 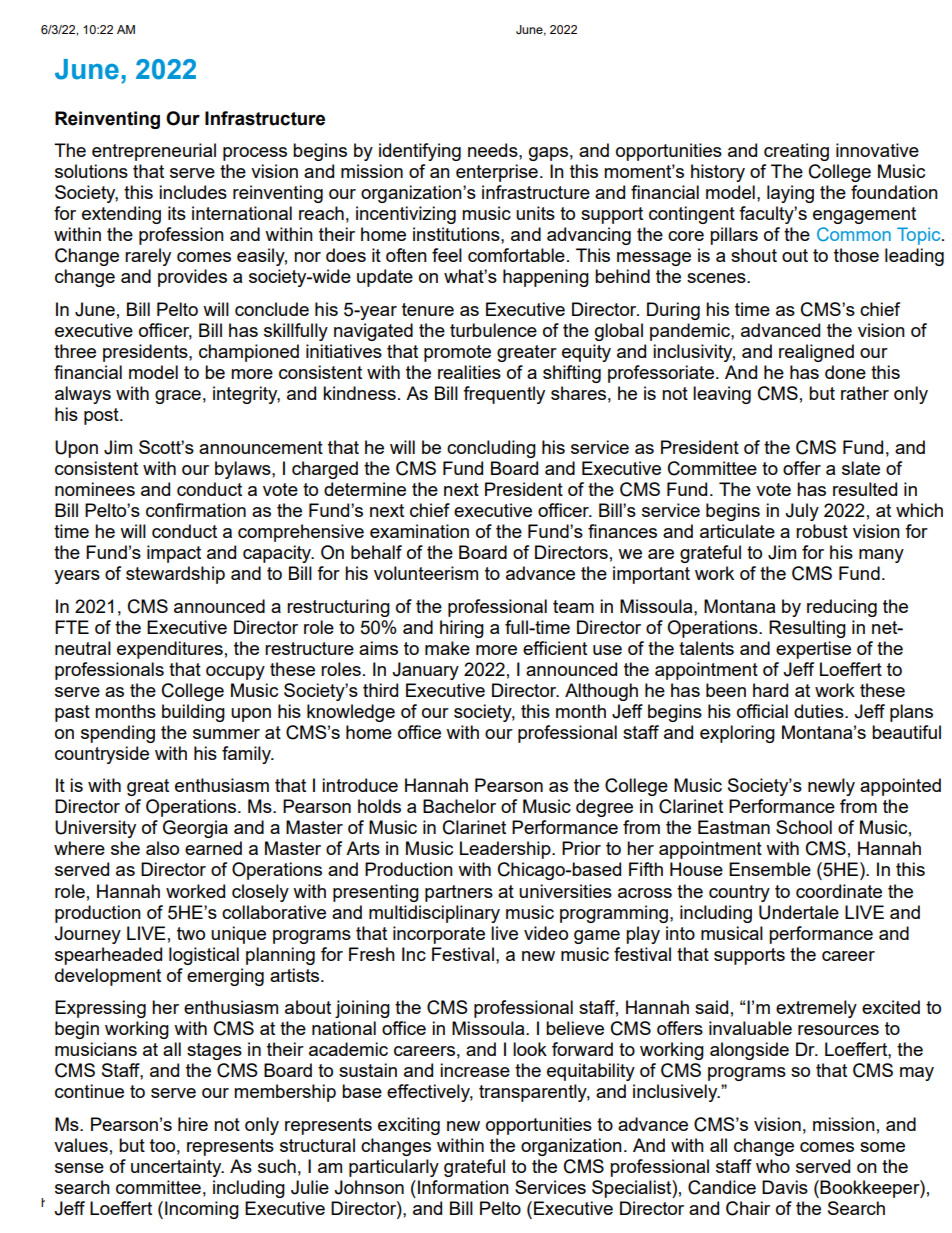 I want to click on building, so click(x=193, y=713).
